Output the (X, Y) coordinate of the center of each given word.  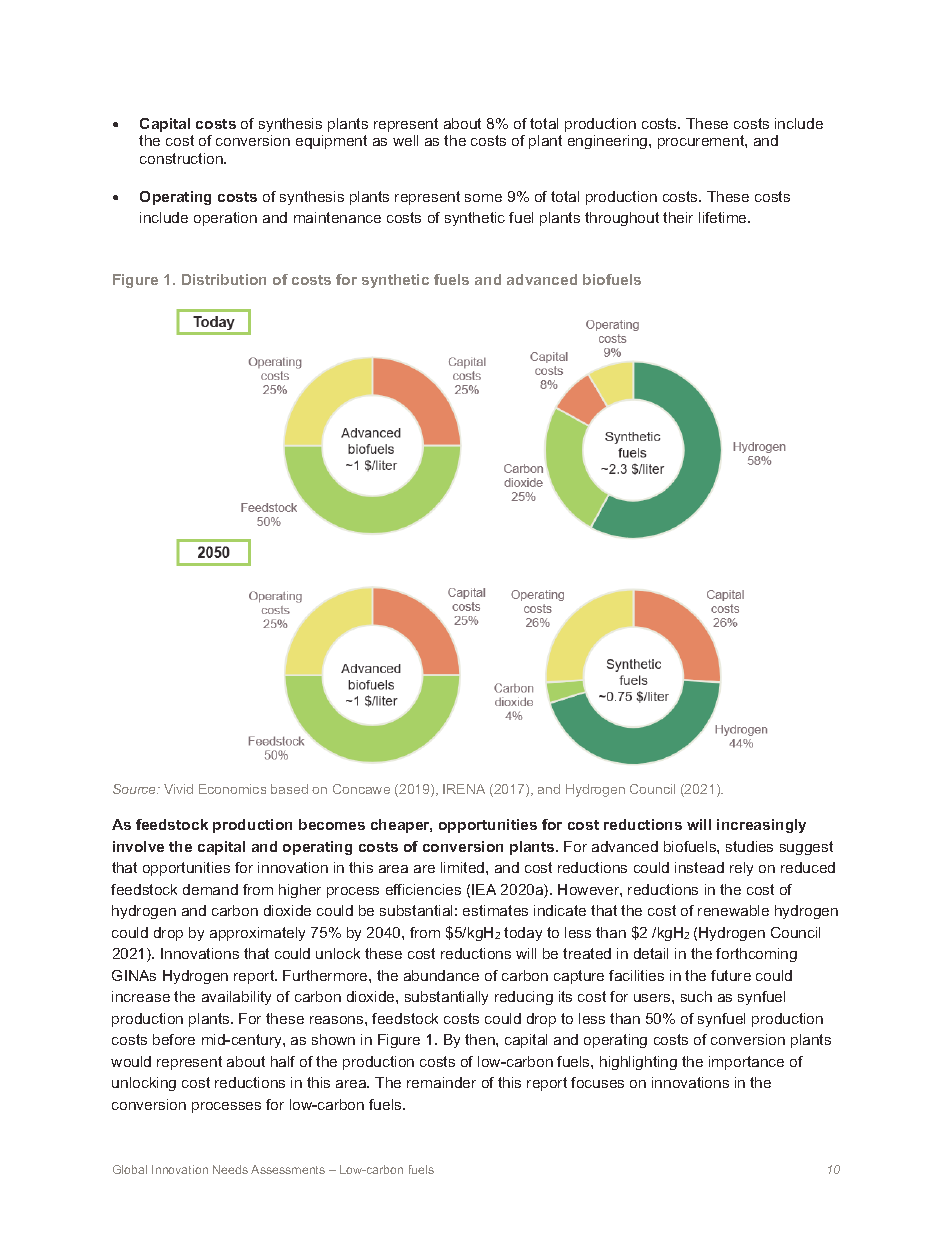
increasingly (761, 826)
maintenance (337, 217)
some (483, 198)
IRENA (464, 789)
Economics (232, 789)
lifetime (724, 217)
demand (210, 889)
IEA (484, 889)
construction (182, 158)
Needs (230, 1169)
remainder (441, 1082)
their (678, 217)
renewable (733, 910)
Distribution (224, 279)
